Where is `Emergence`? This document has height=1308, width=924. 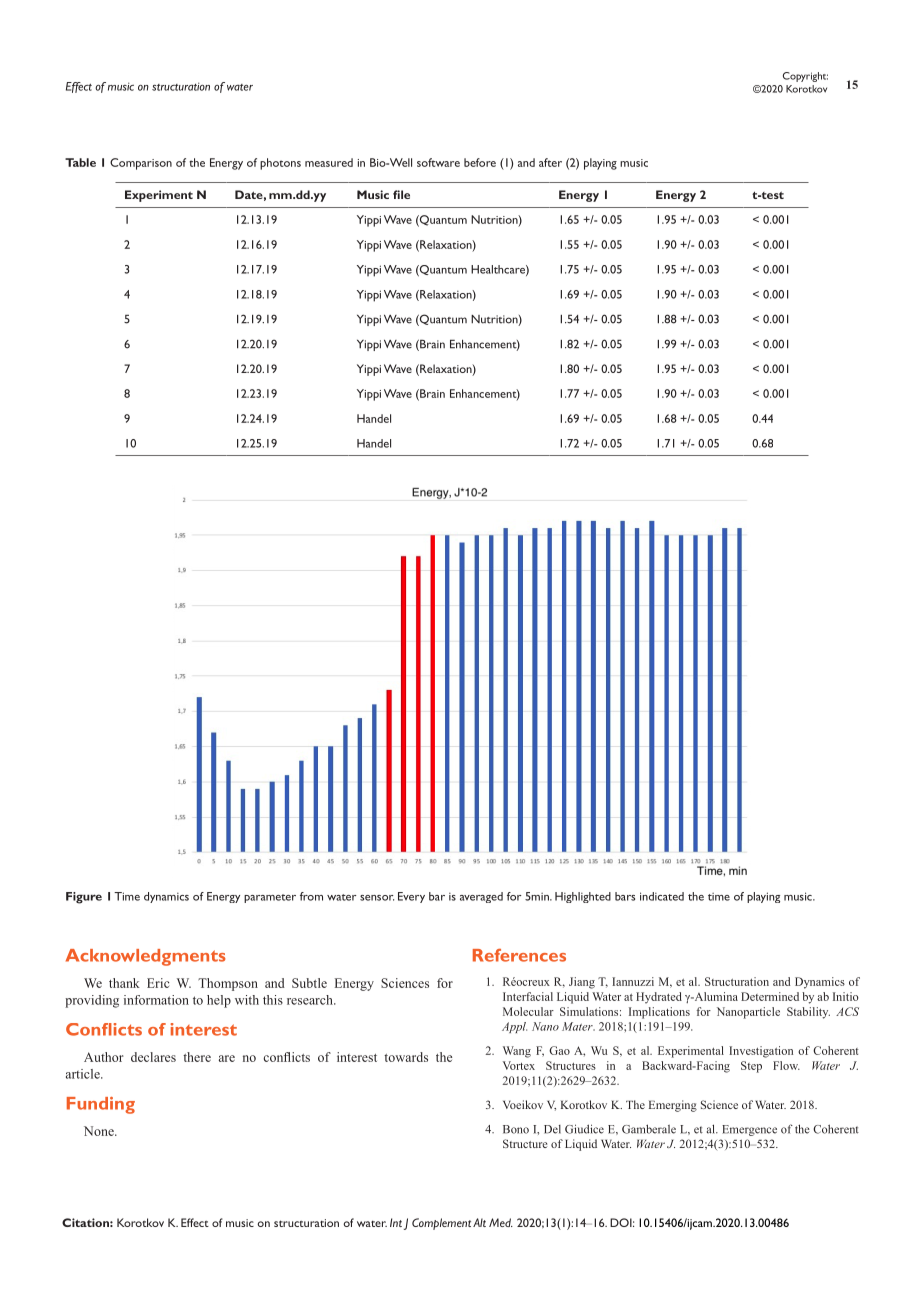 Emergence is located at coordinates (749, 1130).
